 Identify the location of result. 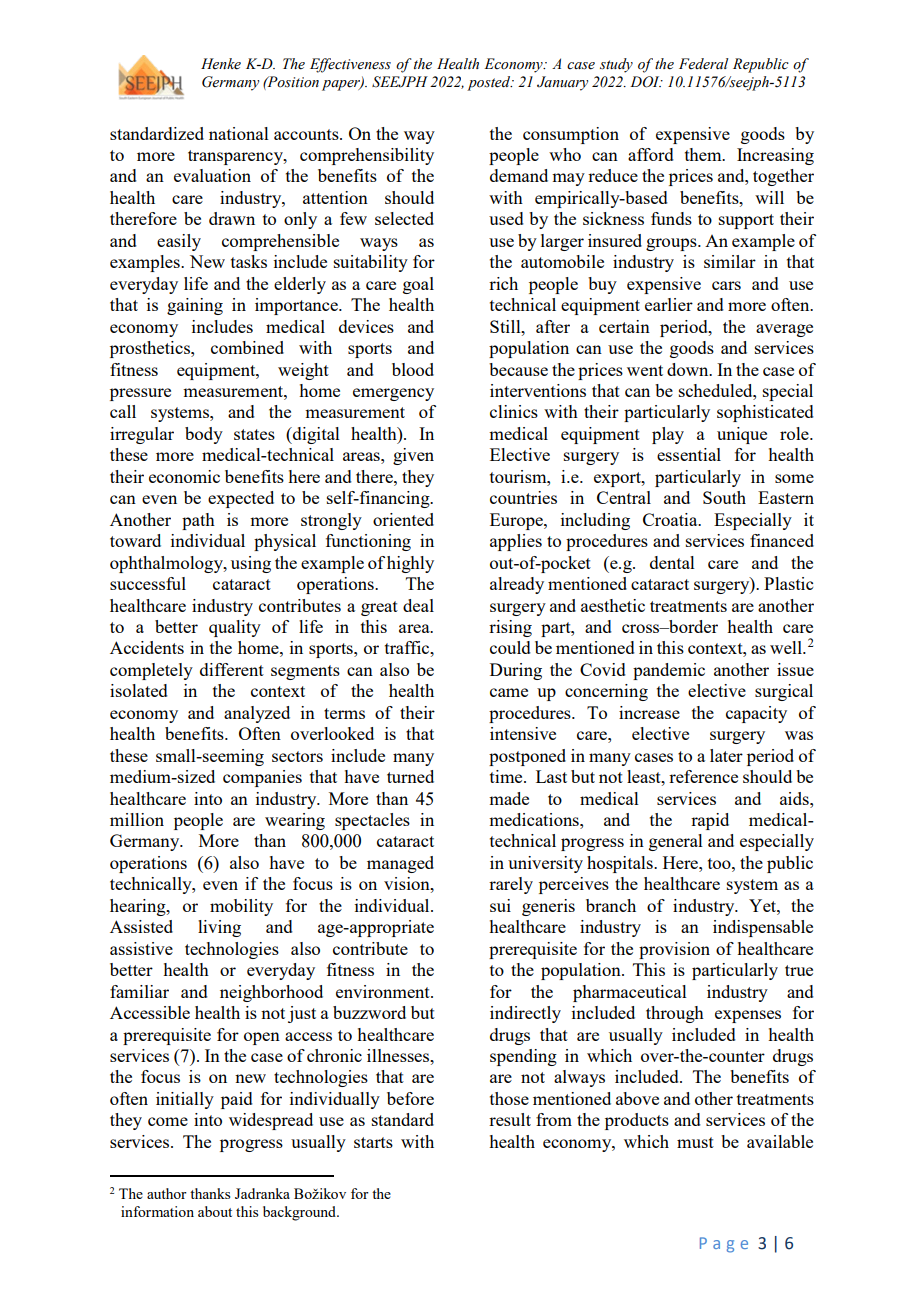
(510, 1119).
